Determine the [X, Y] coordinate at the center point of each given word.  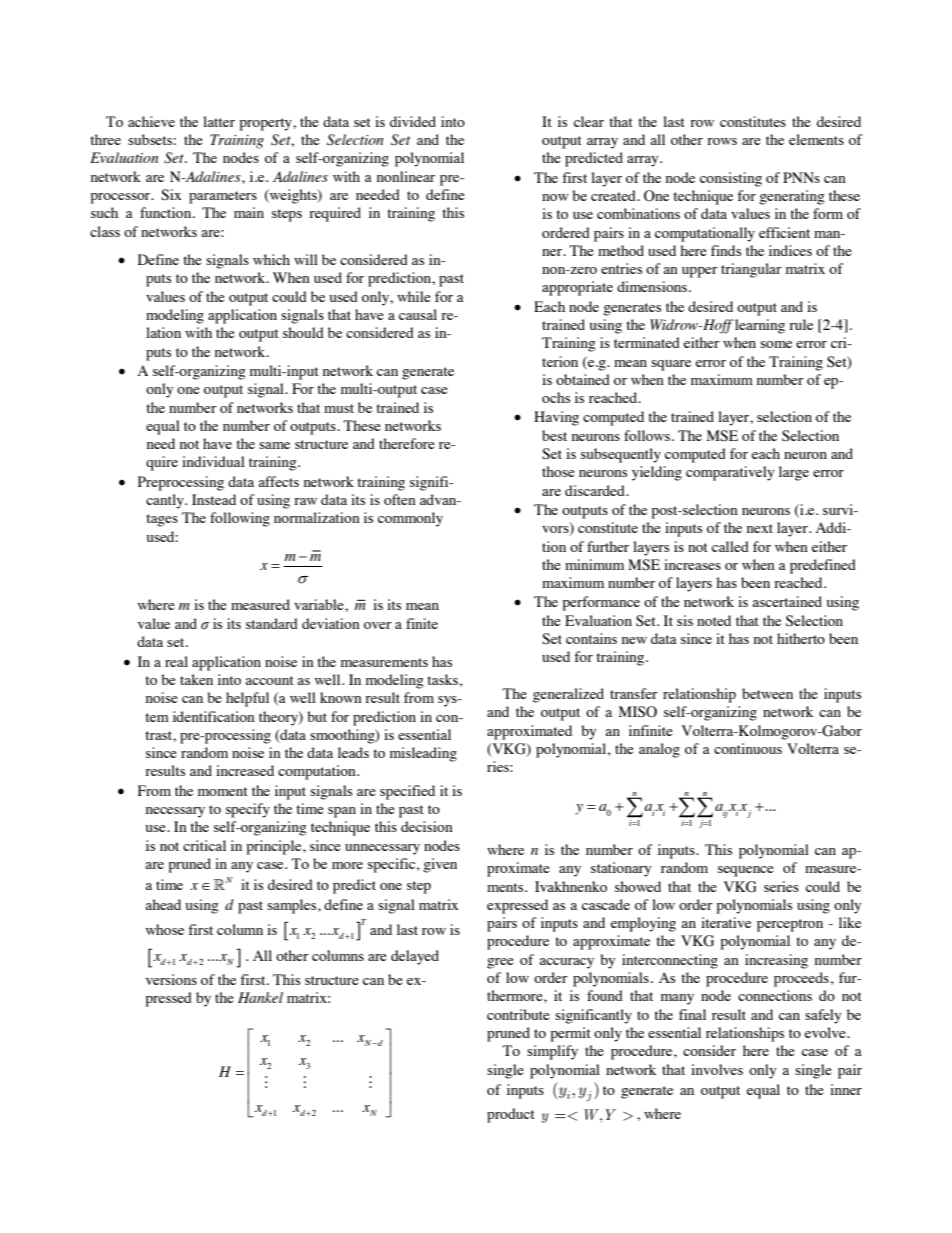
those [558, 471]
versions [171, 979]
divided [413, 121]
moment [223, 791]
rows [722, 141]
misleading [423, 754]
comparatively [730, 473]
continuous [748, 748]
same [274, 445]
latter [219, 121]
